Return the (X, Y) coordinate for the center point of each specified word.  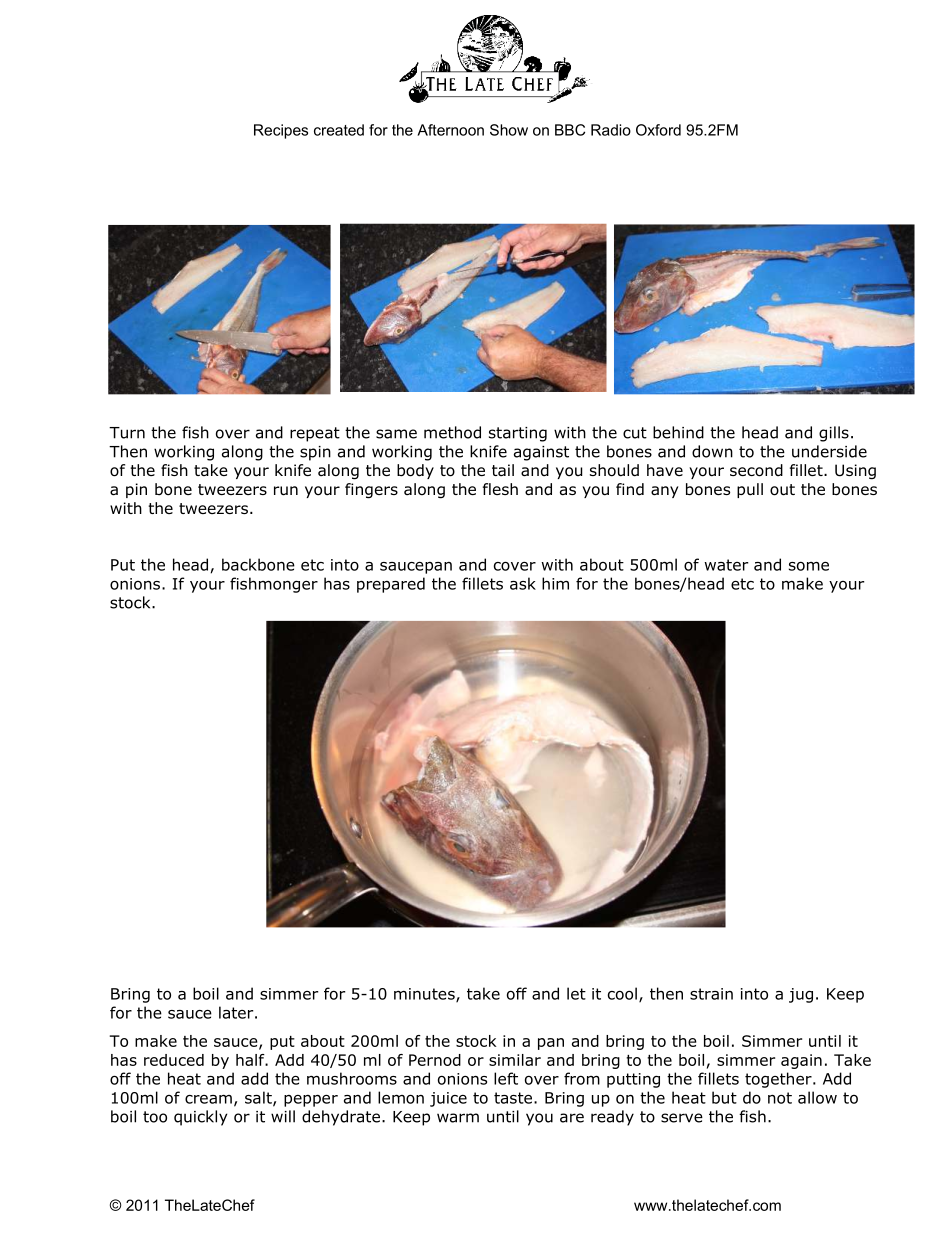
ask (523, 583)
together (779, 1080)
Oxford (658, 130)
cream (208, 1099)
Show (509, 130)
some (809, 566)
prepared (391, 585)
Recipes (281, 131)
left (506, 1078)
